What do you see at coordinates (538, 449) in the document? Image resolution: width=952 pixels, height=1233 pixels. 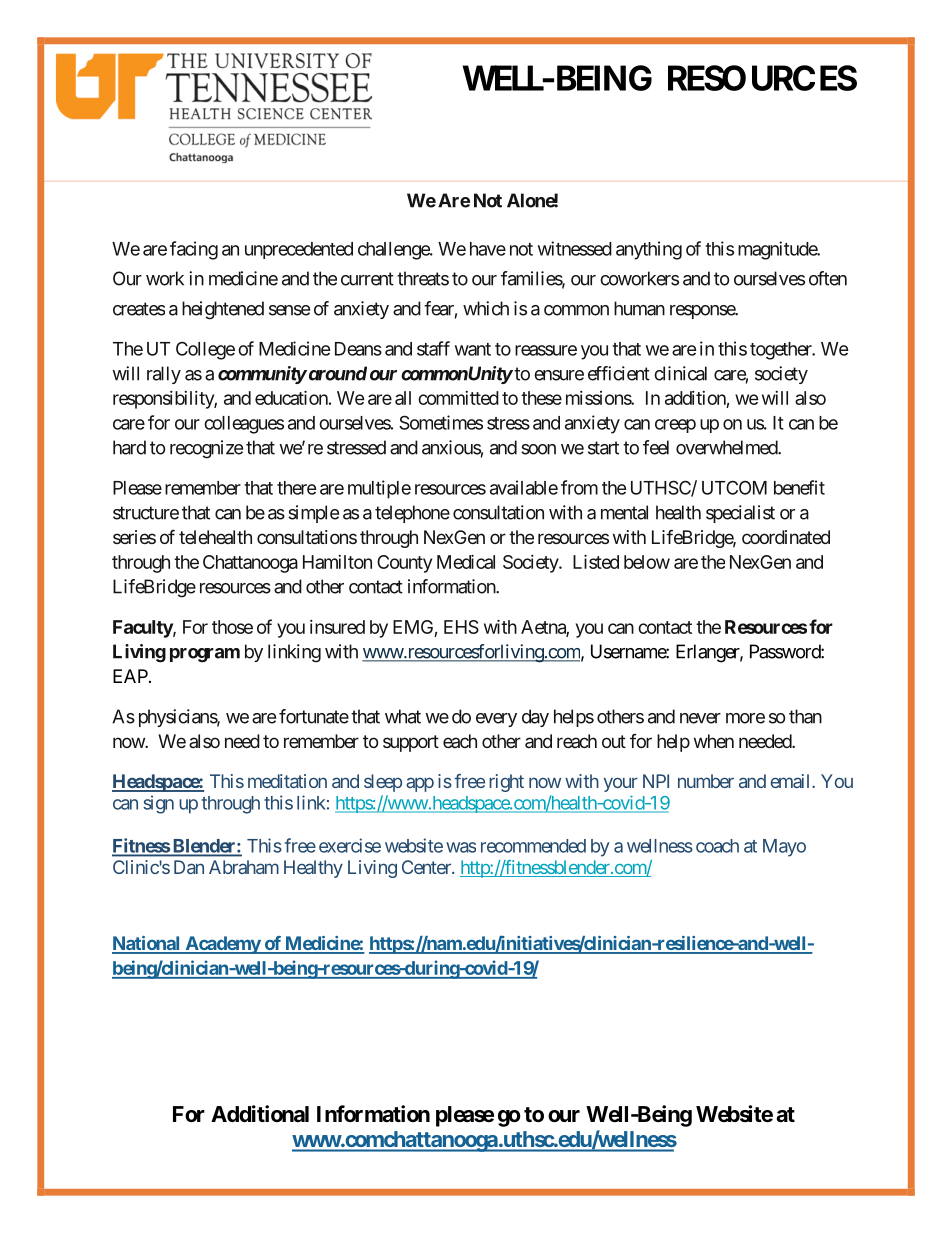 I see `soon` at bounding box center [538, 449].
